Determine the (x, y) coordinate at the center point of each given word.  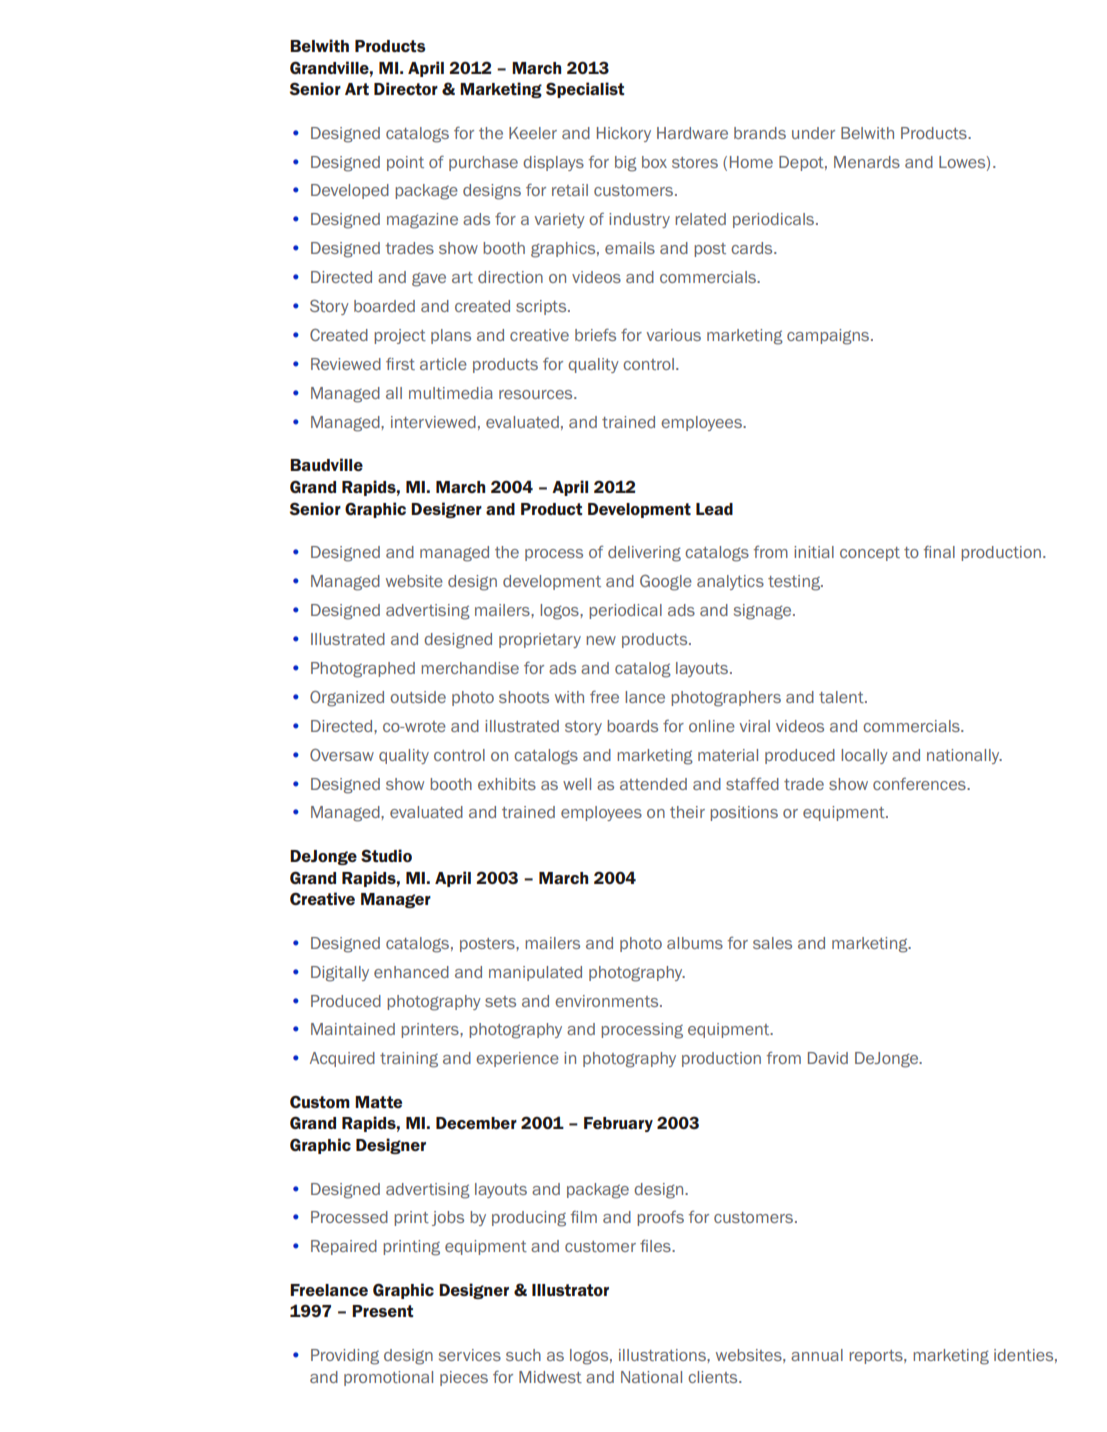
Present (382, 1311)
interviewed (433, 422)
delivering (644, 554)
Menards (867, 162)
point (405, 163)
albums (695, 943)
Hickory (624, 134)
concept (870, 554)
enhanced (411, 972)
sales (772, 943)
